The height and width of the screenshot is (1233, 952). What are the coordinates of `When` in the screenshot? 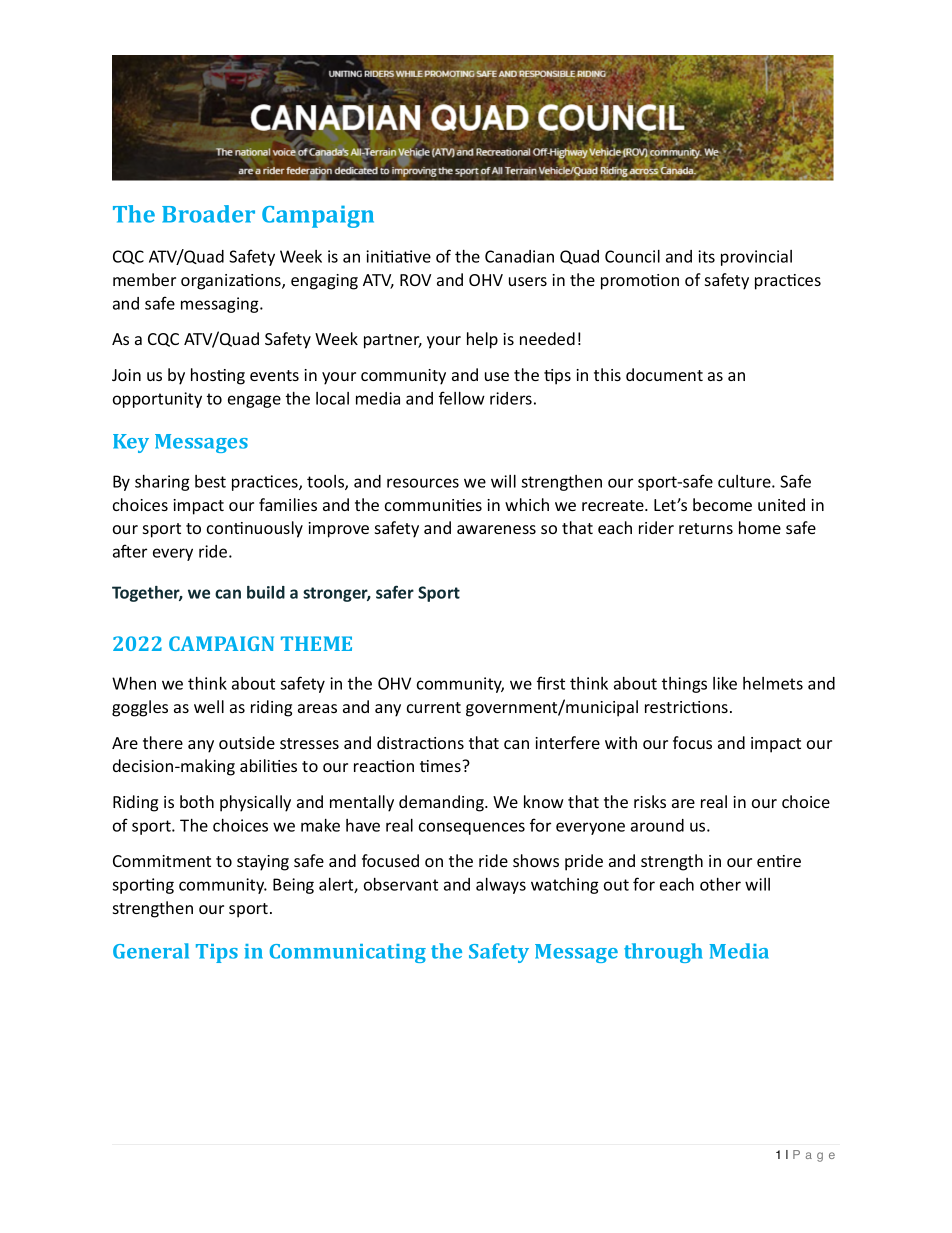 It's located at (134, 683).
